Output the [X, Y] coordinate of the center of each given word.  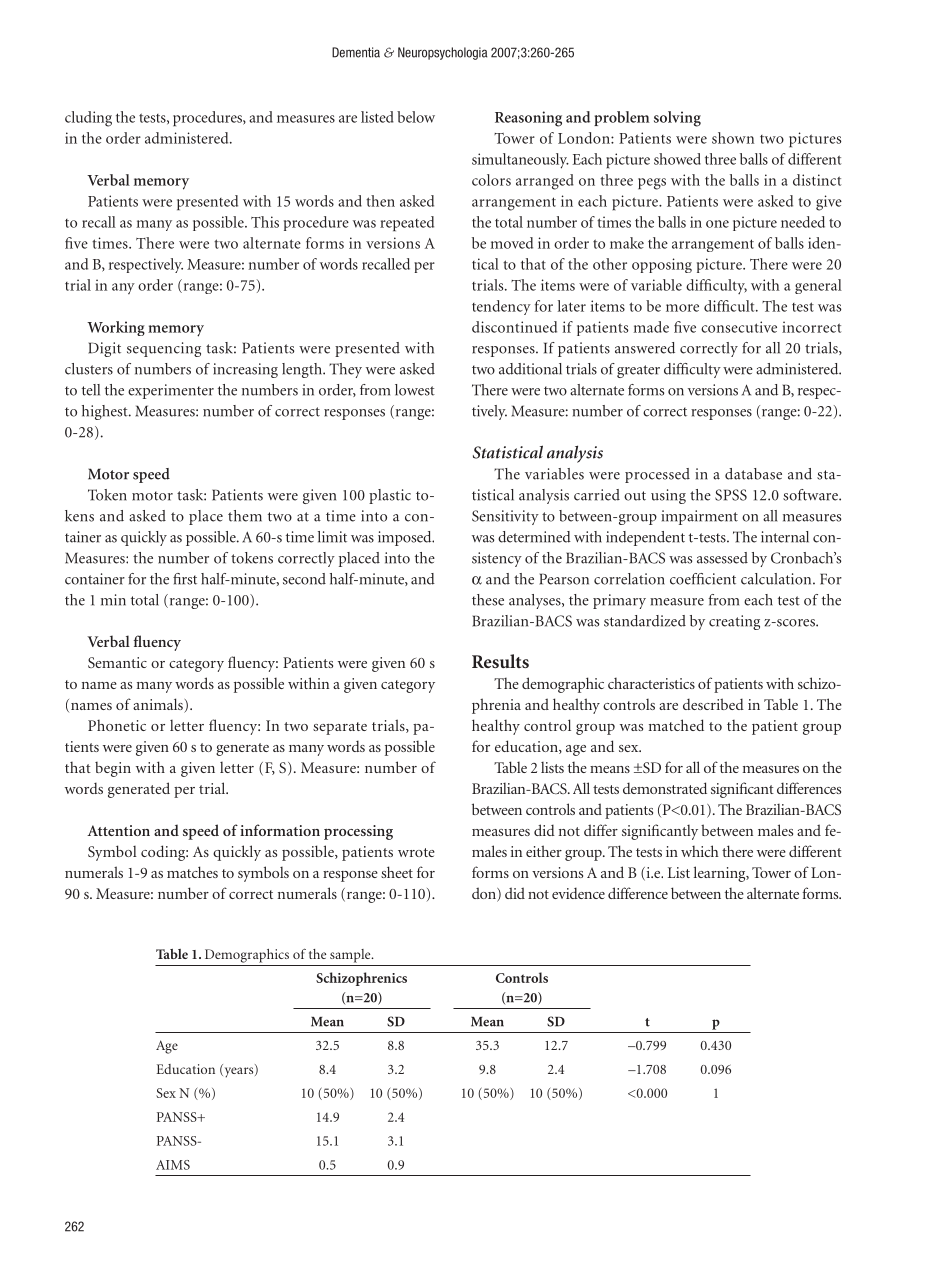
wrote [416, 852]
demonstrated [665, 788]
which [700, 851]
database [753, 474]
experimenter [171, 391]
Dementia [356, 52]
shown [733, 138]
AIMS [173, 1165]
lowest [415, 390]
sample [351, 956]
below [416, 117]
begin [113, 769]
